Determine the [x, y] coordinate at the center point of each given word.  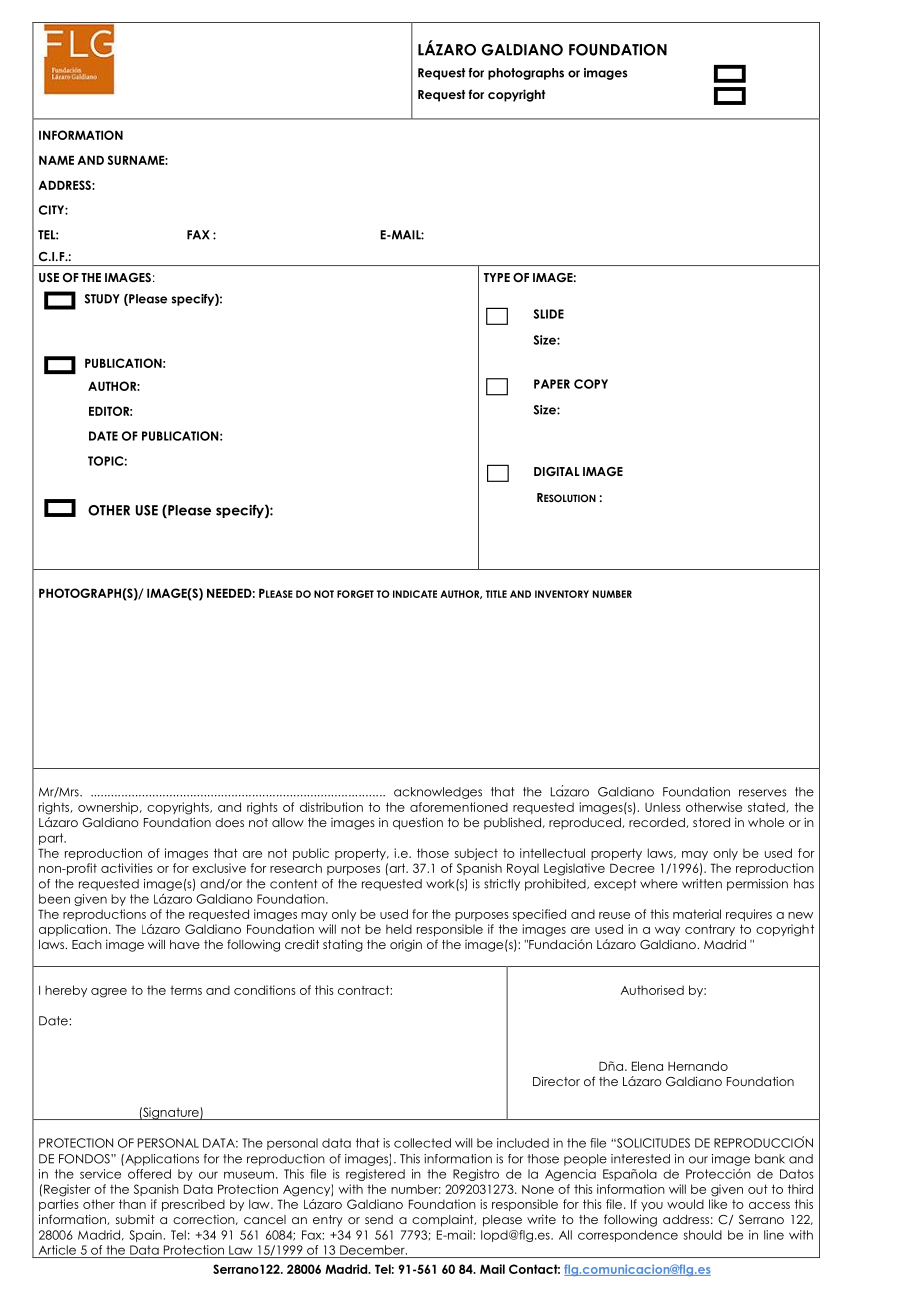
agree [109, 993]
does [229, 822]
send [379, 1219]
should [703, 1235]
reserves [763, 793]
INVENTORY [562, 594]
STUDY [102, 299]
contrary [710, 930]
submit [135, 1219]
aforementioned [459, 807]
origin [406, 945]
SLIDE [549, 314]
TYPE [497, 277]
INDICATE [415, 594]
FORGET [355, 594]
